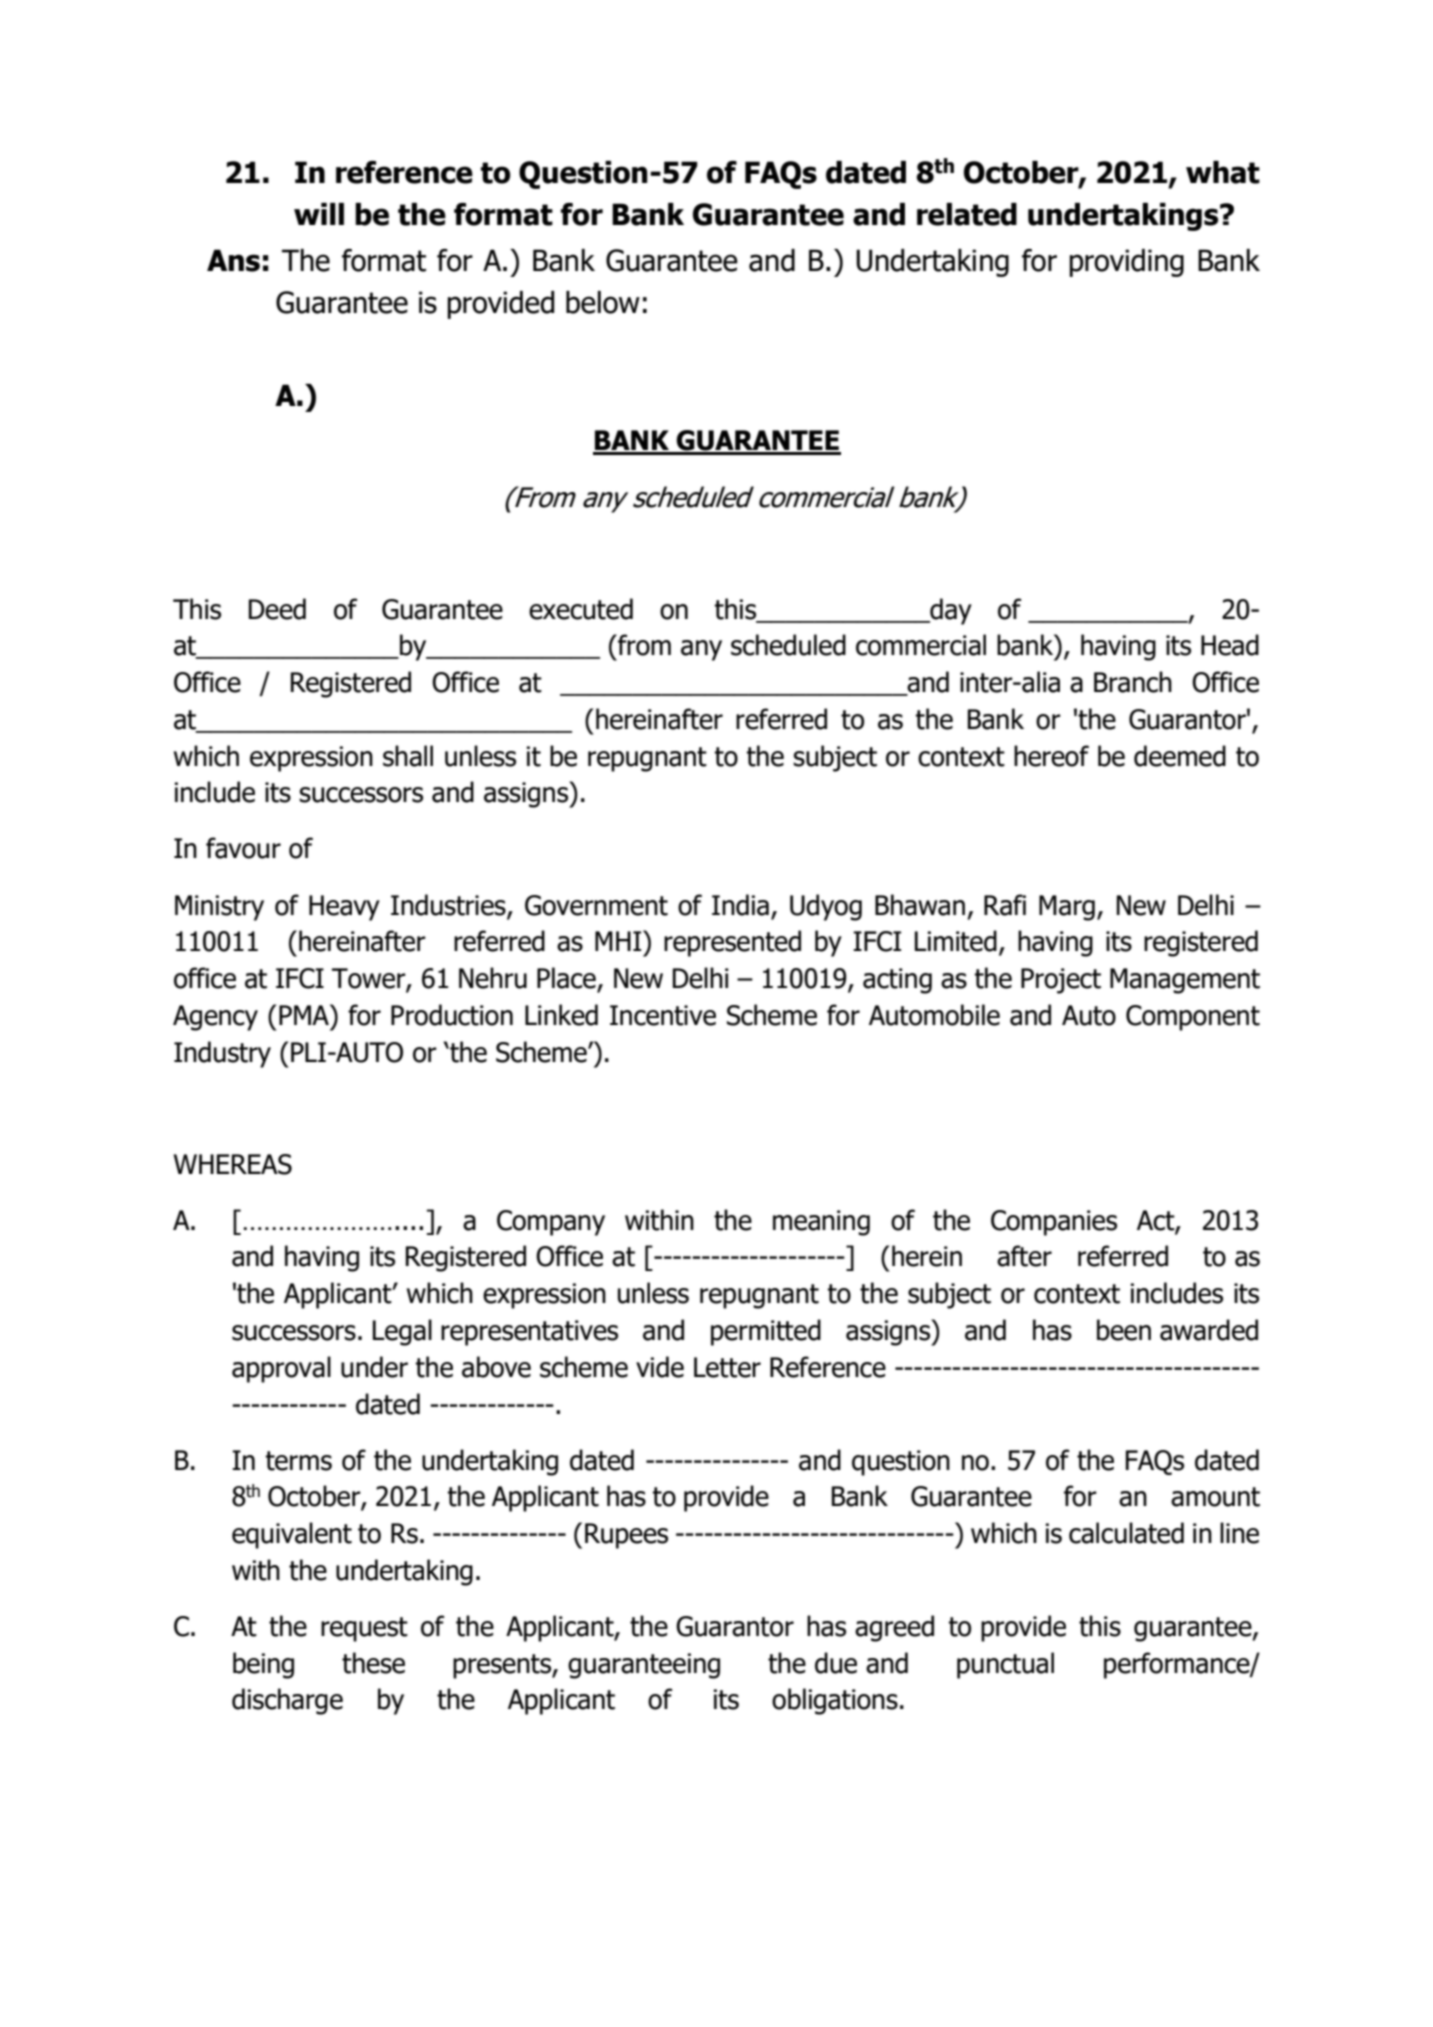  What do you see at coordinates (344, 908) in the image?
I see `Heavy` at bounding box center [344, 908].
